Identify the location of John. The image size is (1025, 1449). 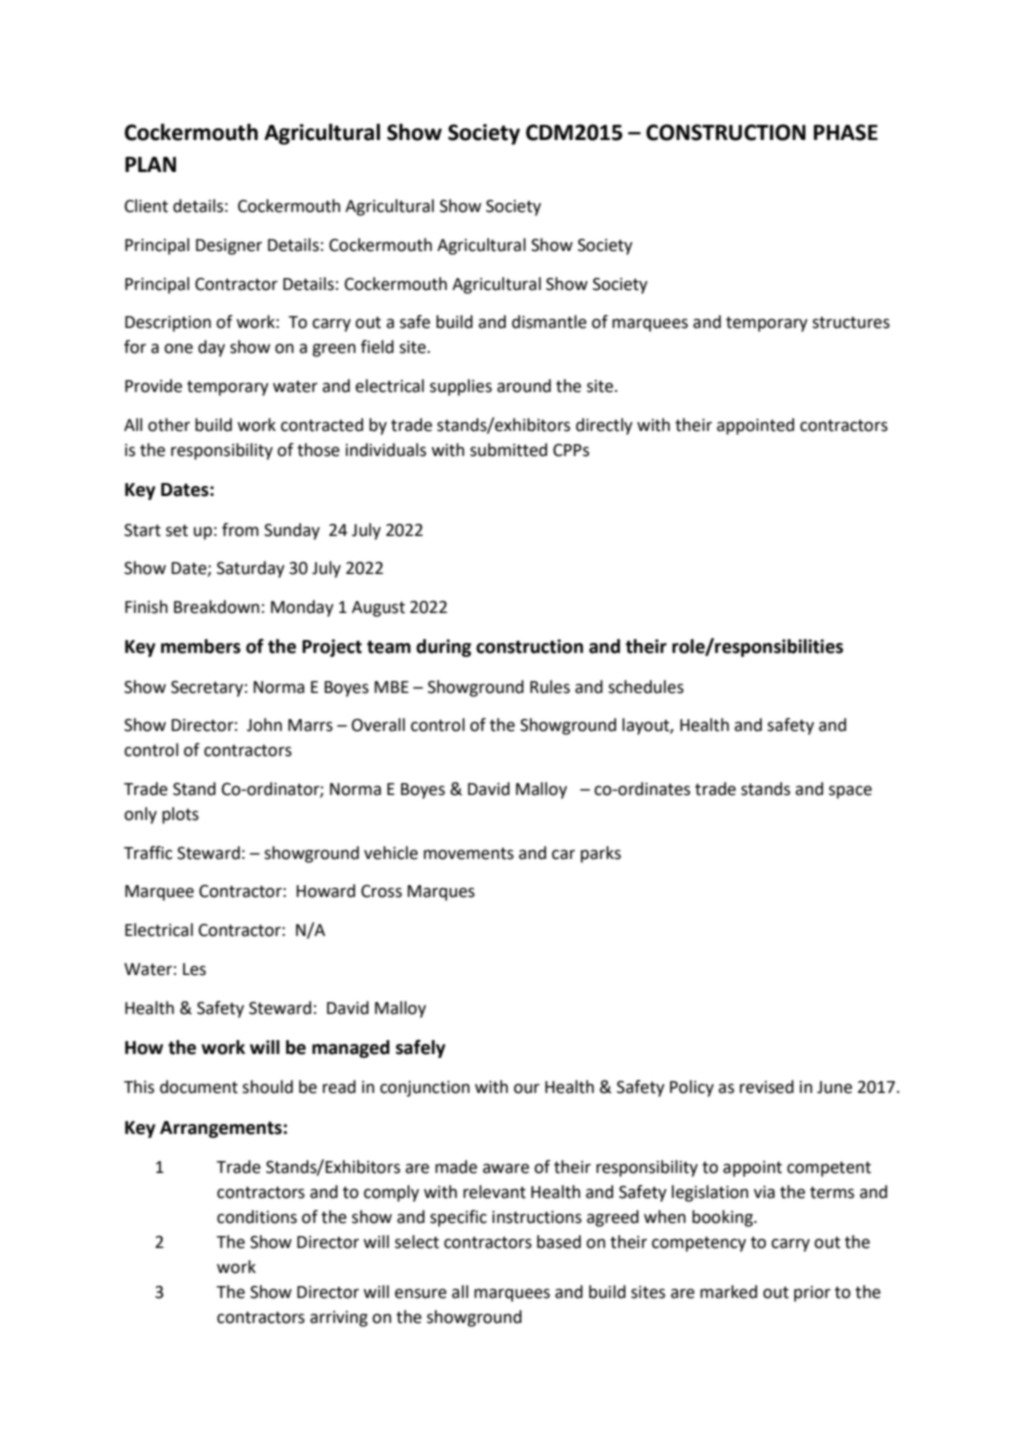
(264, 725).
